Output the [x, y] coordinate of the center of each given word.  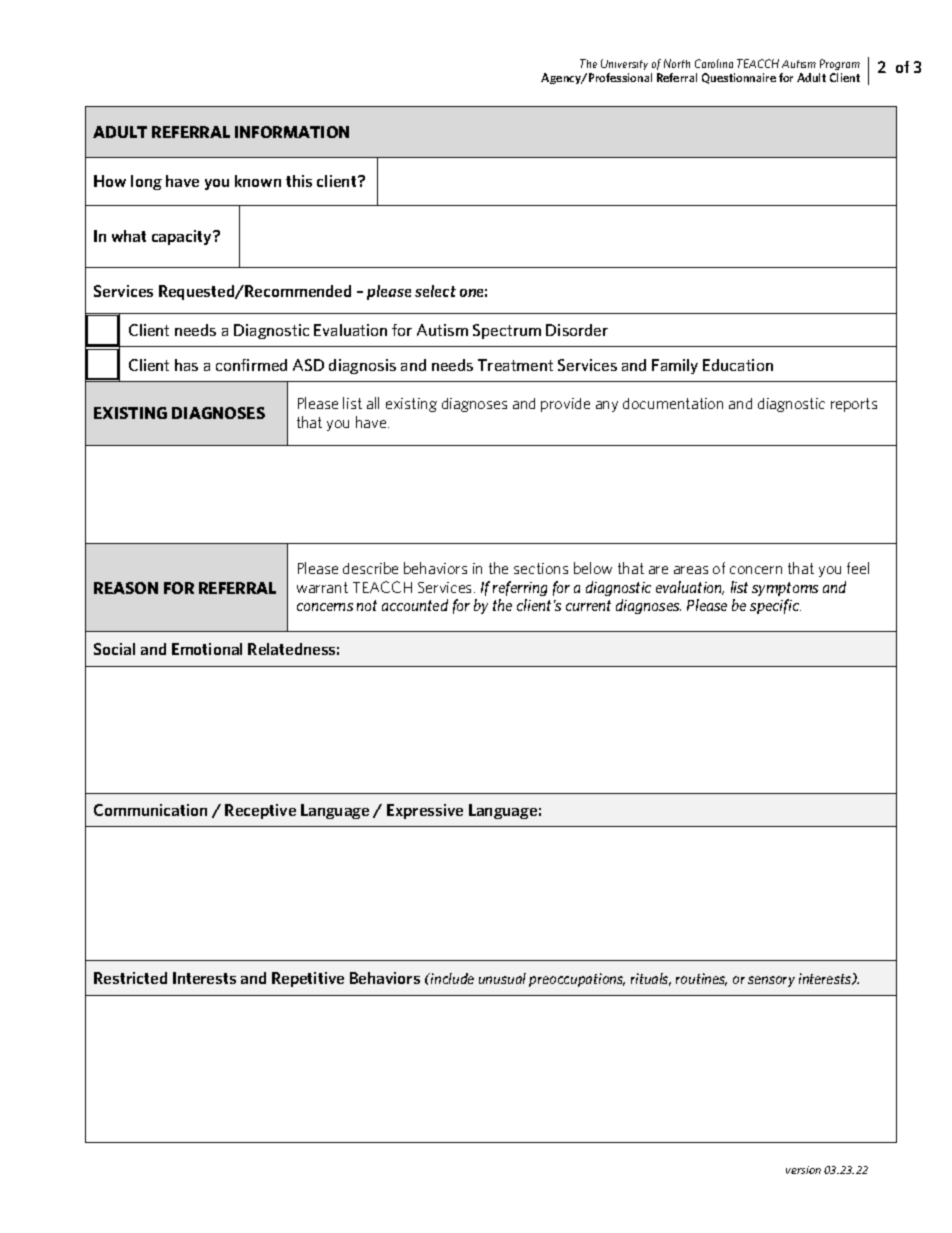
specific [775, 606]
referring [520, 588]
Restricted [130, 978]
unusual [502, 978]
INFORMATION [292, 132]
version [803, 1170]
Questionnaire [739, 78]
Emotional [207, 649]
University [624, 64]
